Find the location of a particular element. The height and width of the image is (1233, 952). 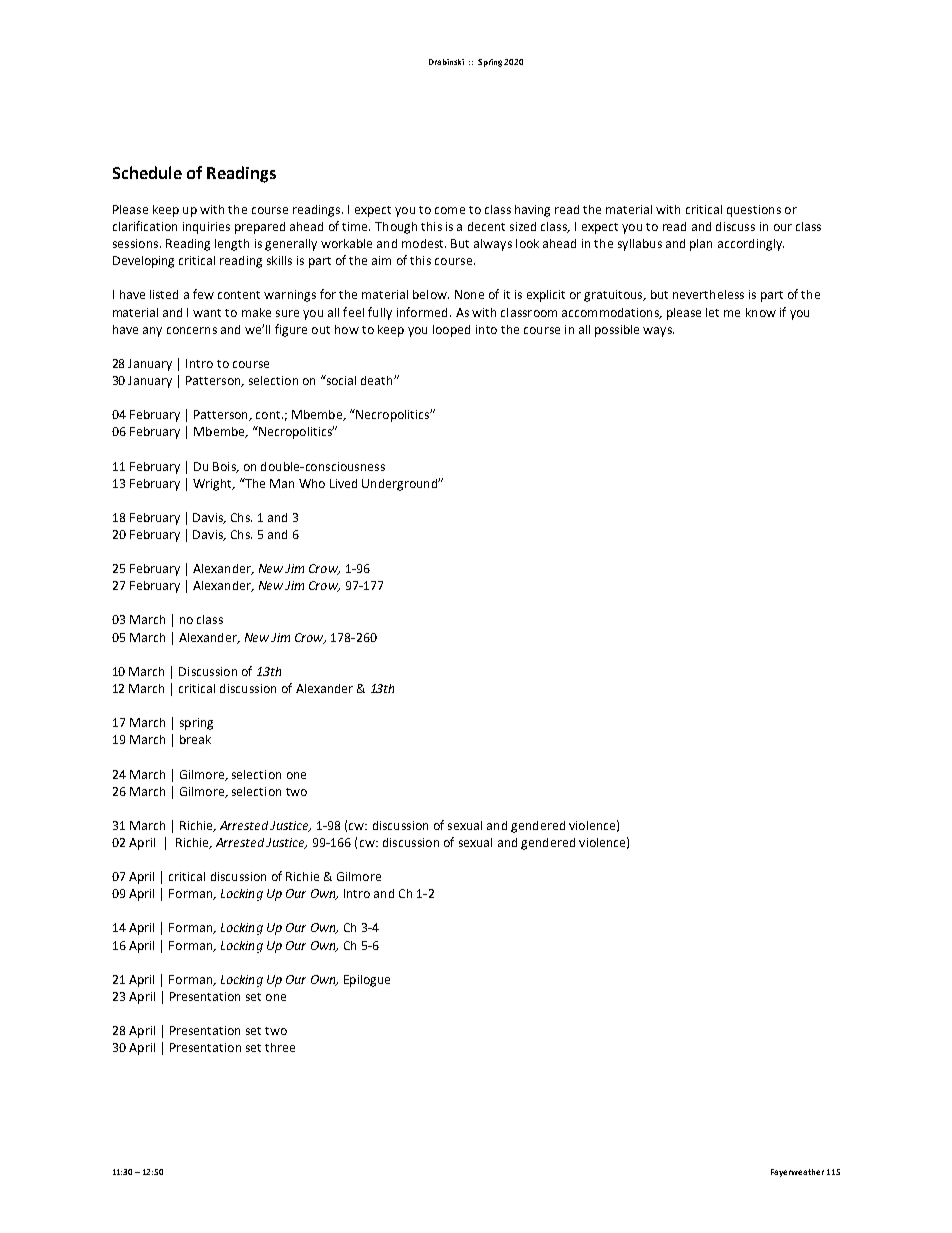

Schedule is located at coordinates (147, 172).
